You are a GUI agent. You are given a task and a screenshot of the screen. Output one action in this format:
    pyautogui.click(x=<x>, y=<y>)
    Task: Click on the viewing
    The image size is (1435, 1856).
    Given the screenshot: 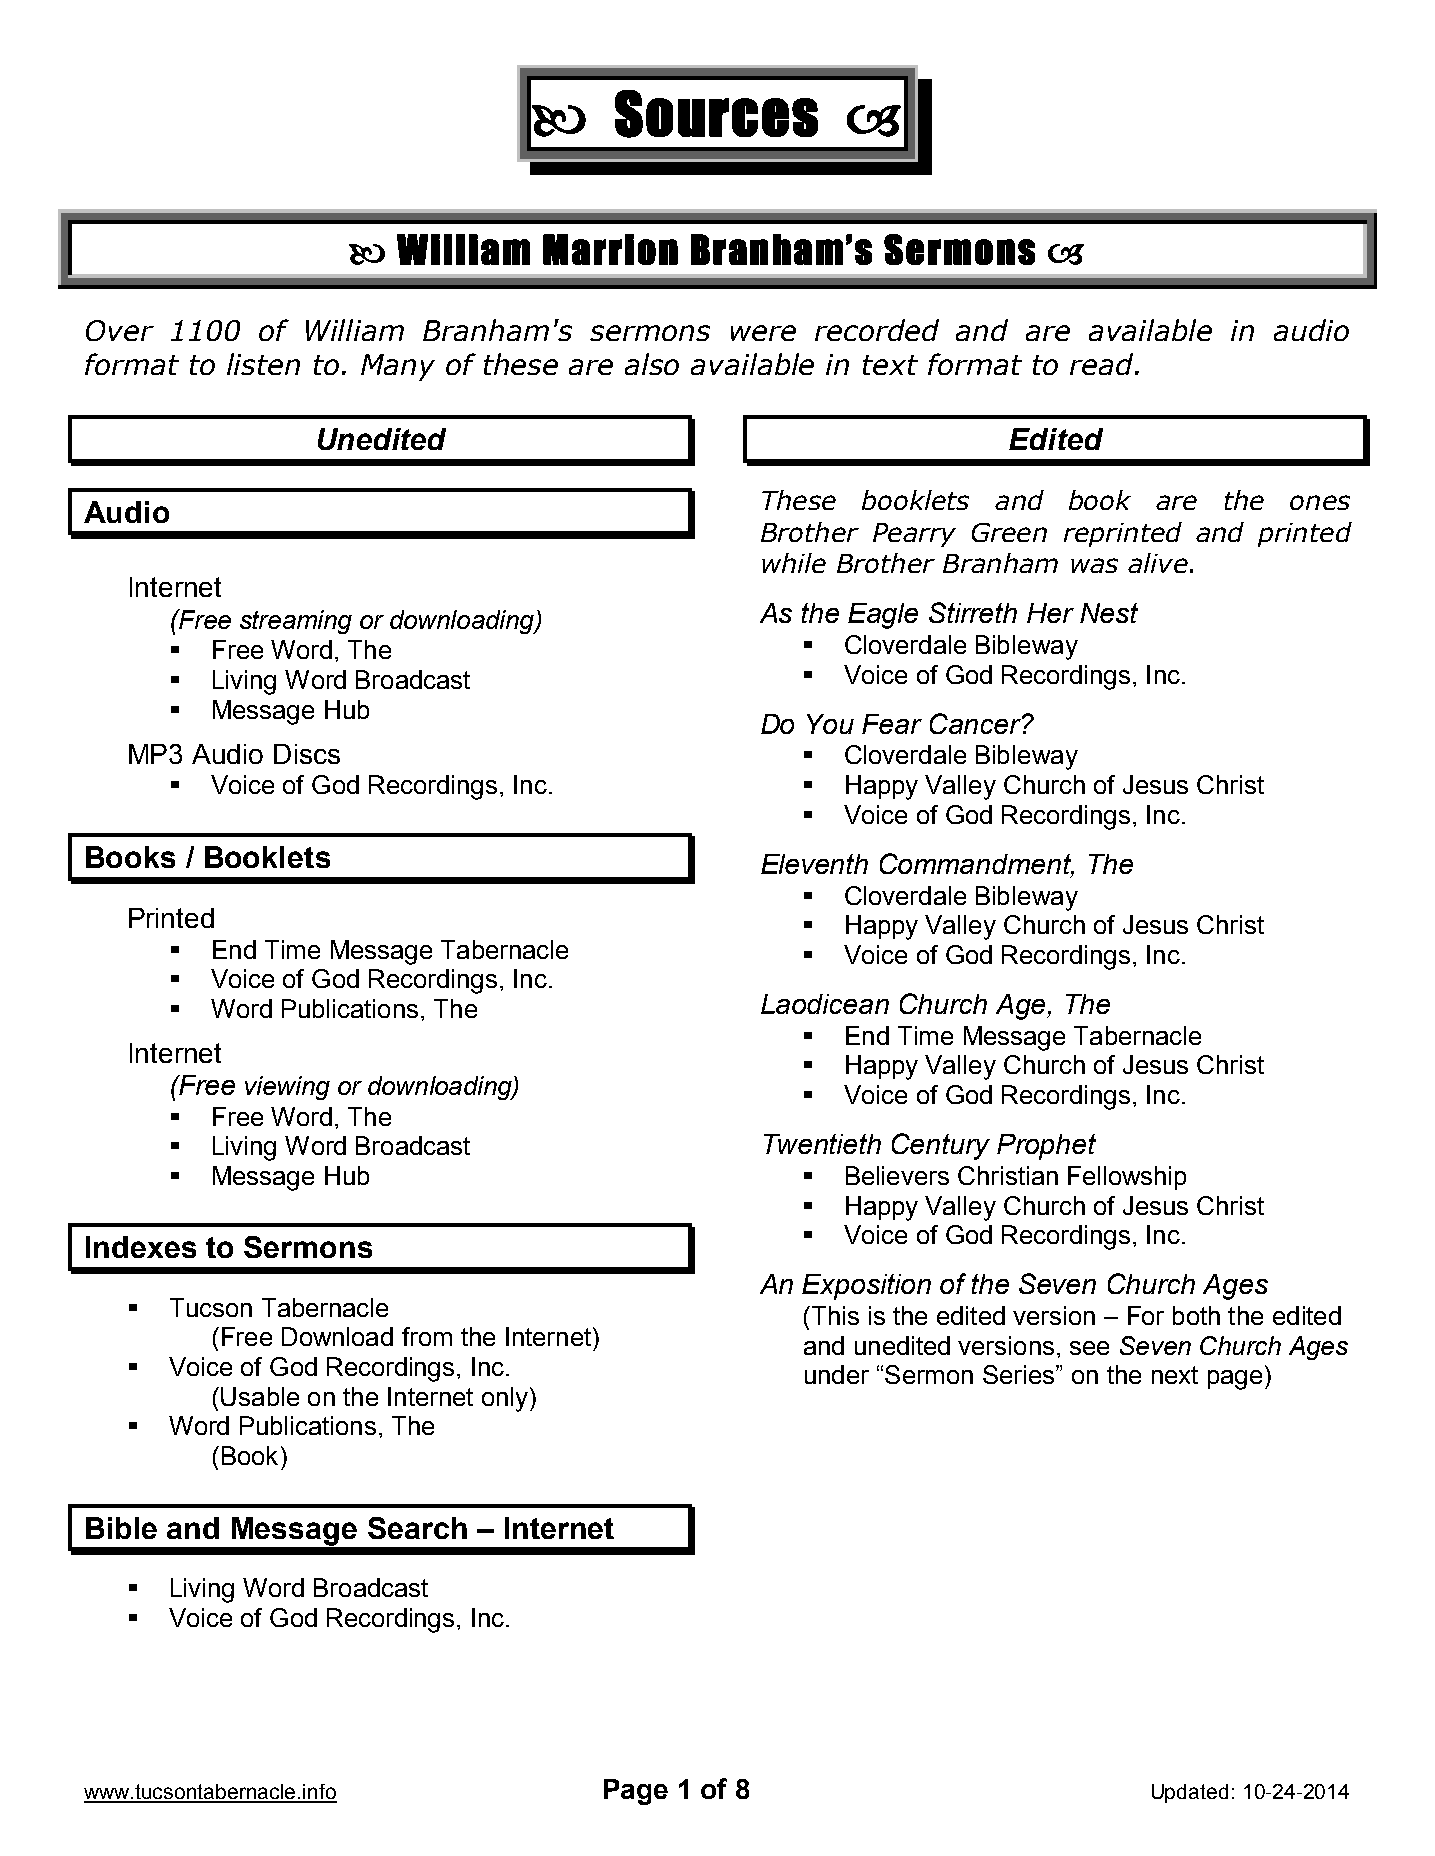 What is the action you would take?
    pyautogui.click(x=287, y=1088)
